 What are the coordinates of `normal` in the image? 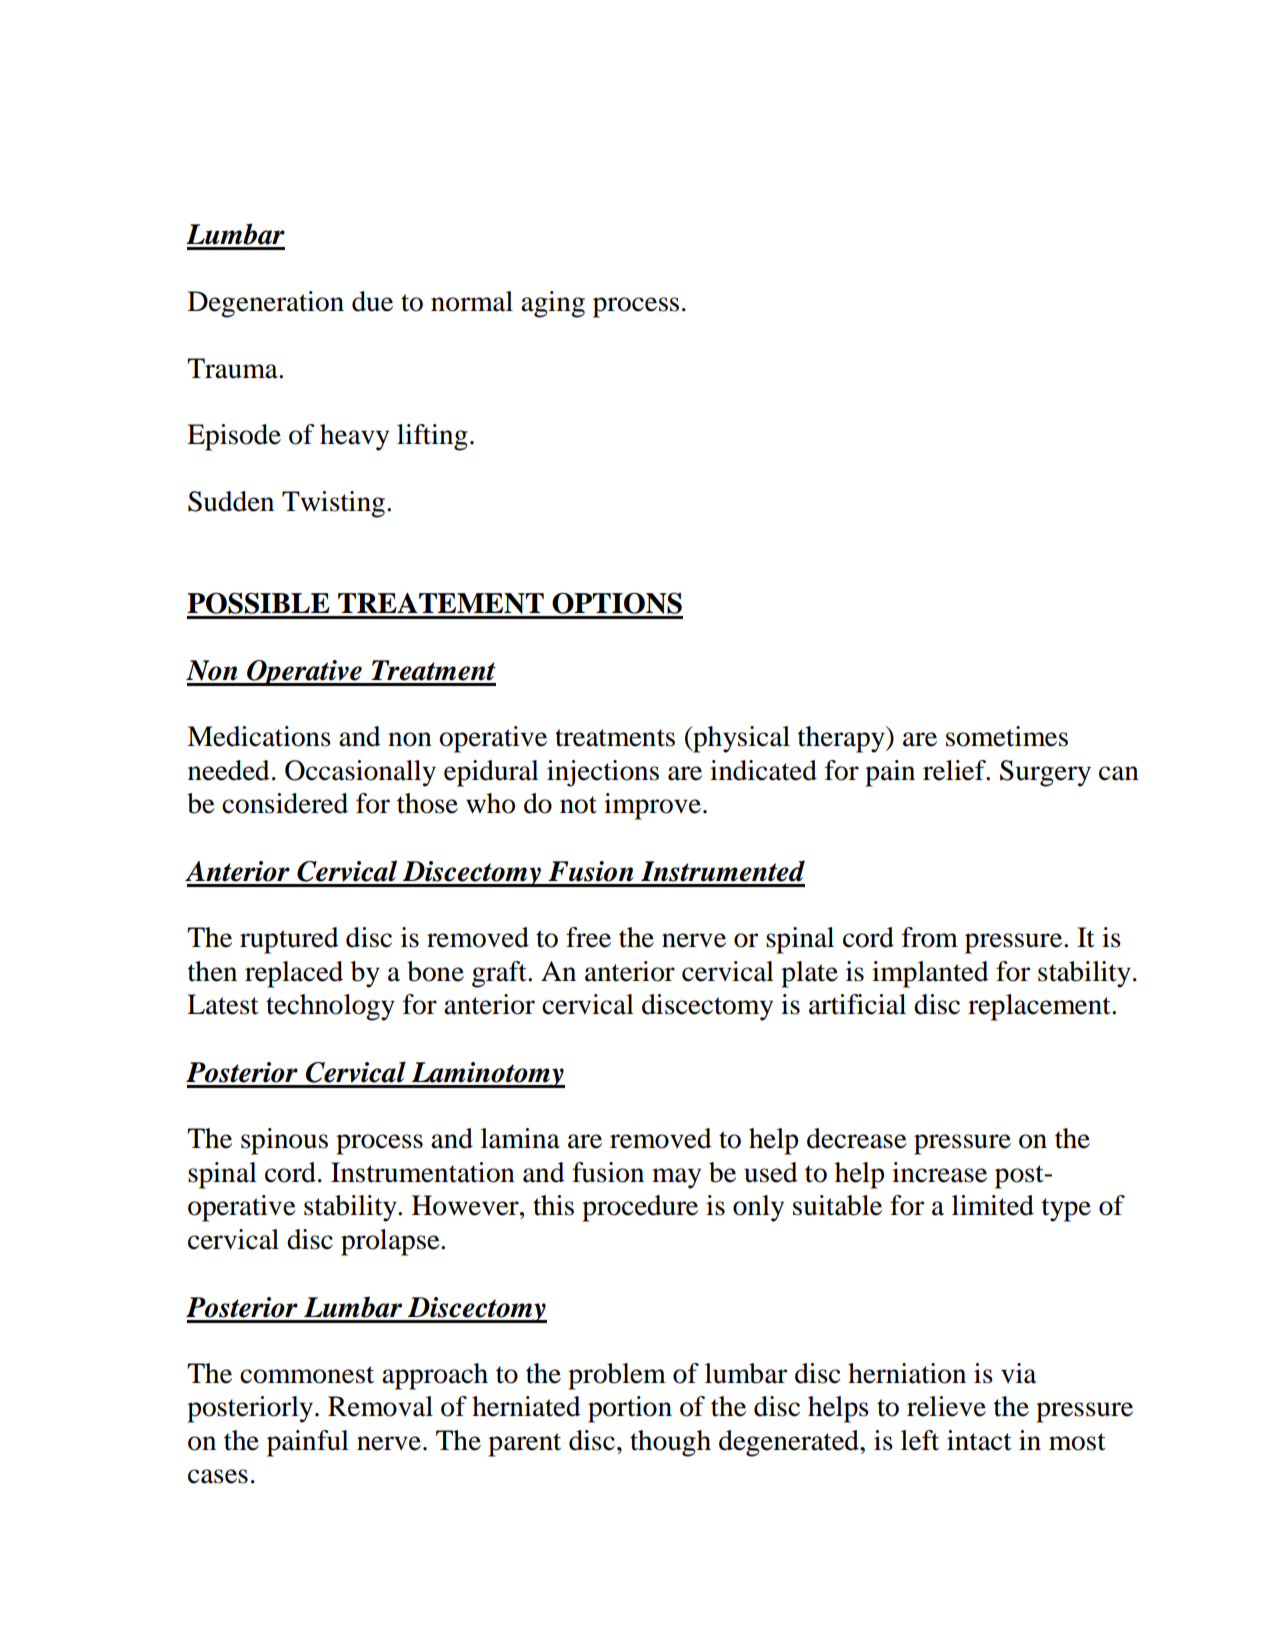 It's located at (472, 301).
